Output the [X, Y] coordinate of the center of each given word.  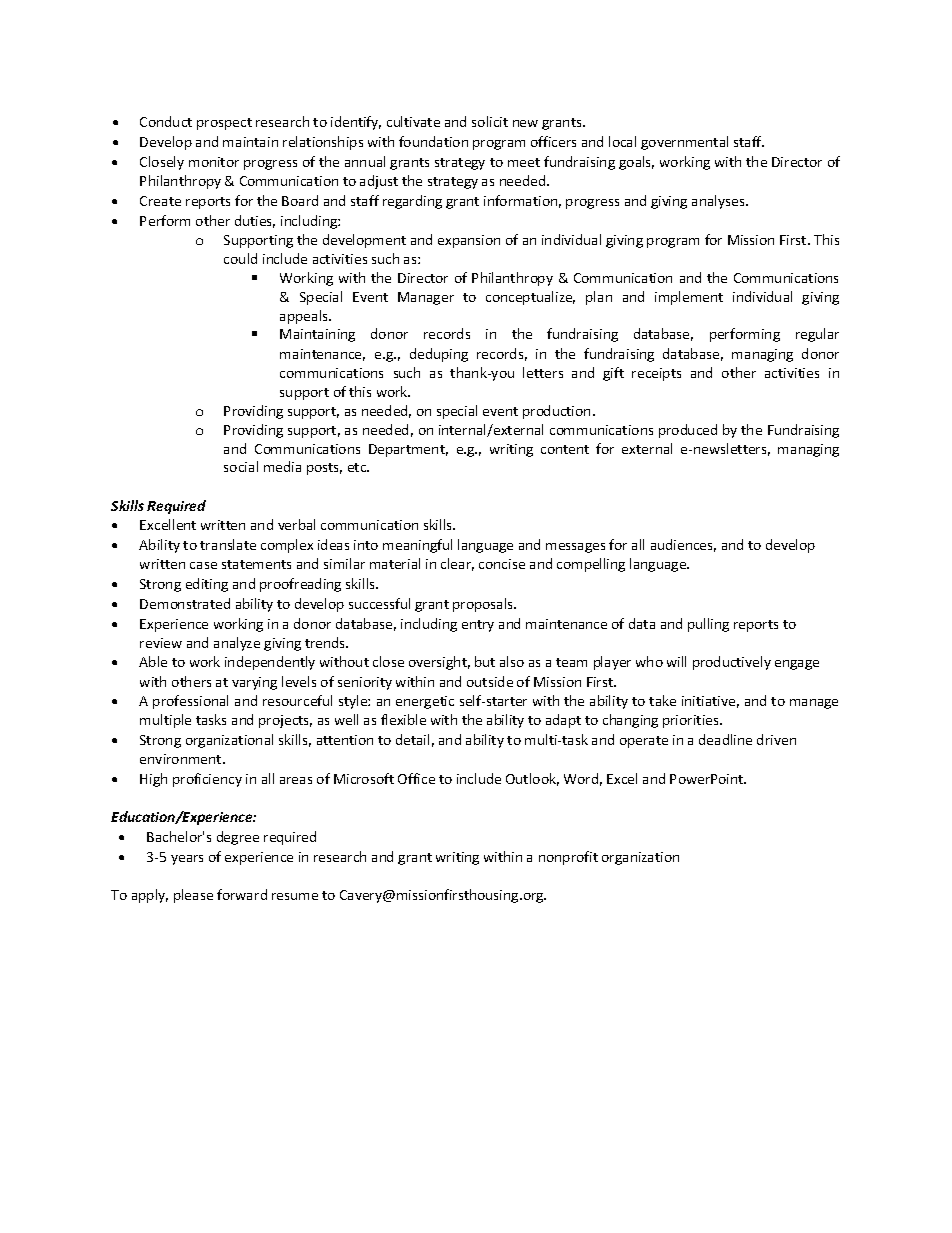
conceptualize [530, 298]
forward [242, 894]
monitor [214, 162]
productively [732, 663]
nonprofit [568, 858]
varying [254, 683]
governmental [684, 143]
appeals [305, 317]
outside [490, 681]
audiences [683, 545]
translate [228, 544]
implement [689, 298]
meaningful [417, 546]
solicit [490, 121]
